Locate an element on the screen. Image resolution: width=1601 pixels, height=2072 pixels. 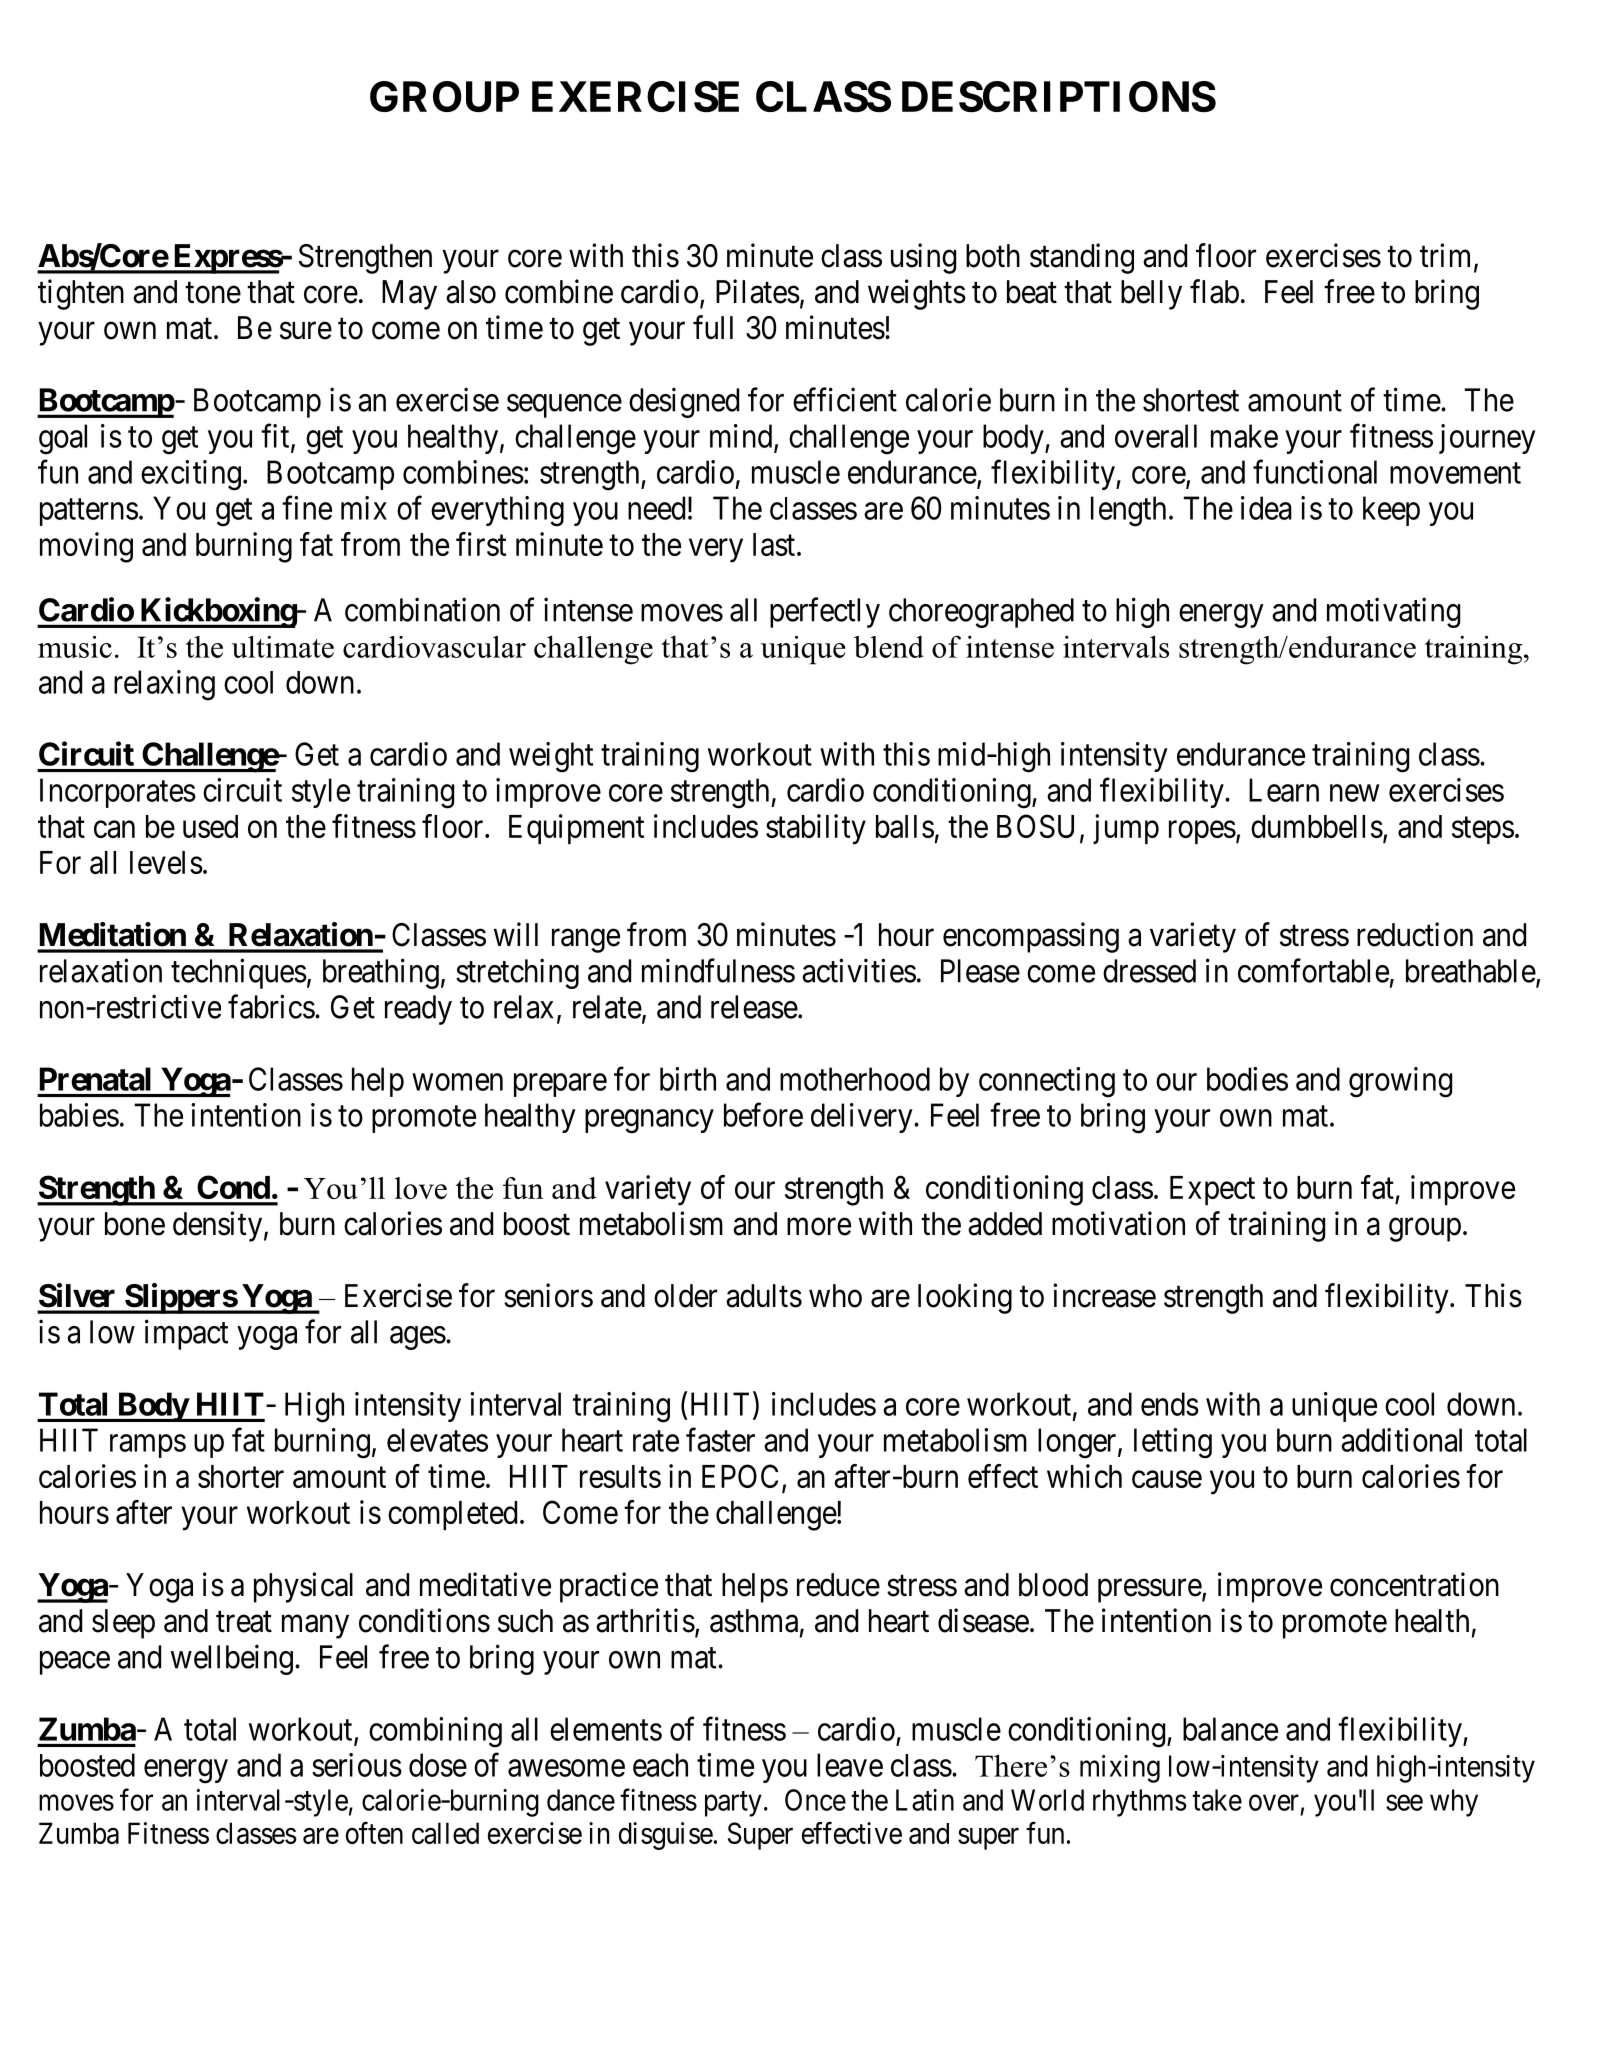
ultimate is located at coordinates (283, 647).
